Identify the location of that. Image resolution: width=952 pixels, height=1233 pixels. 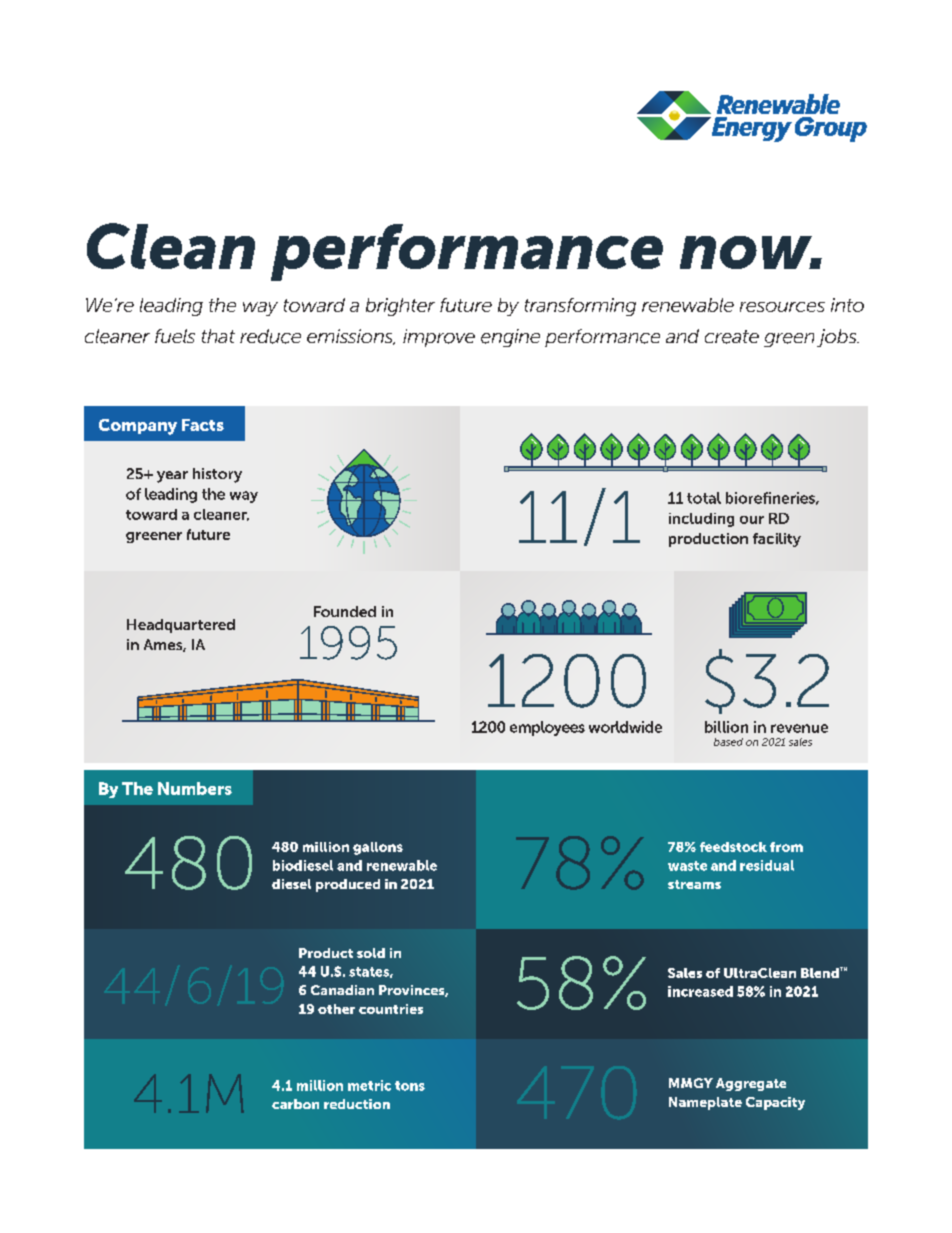
(218, 336).
